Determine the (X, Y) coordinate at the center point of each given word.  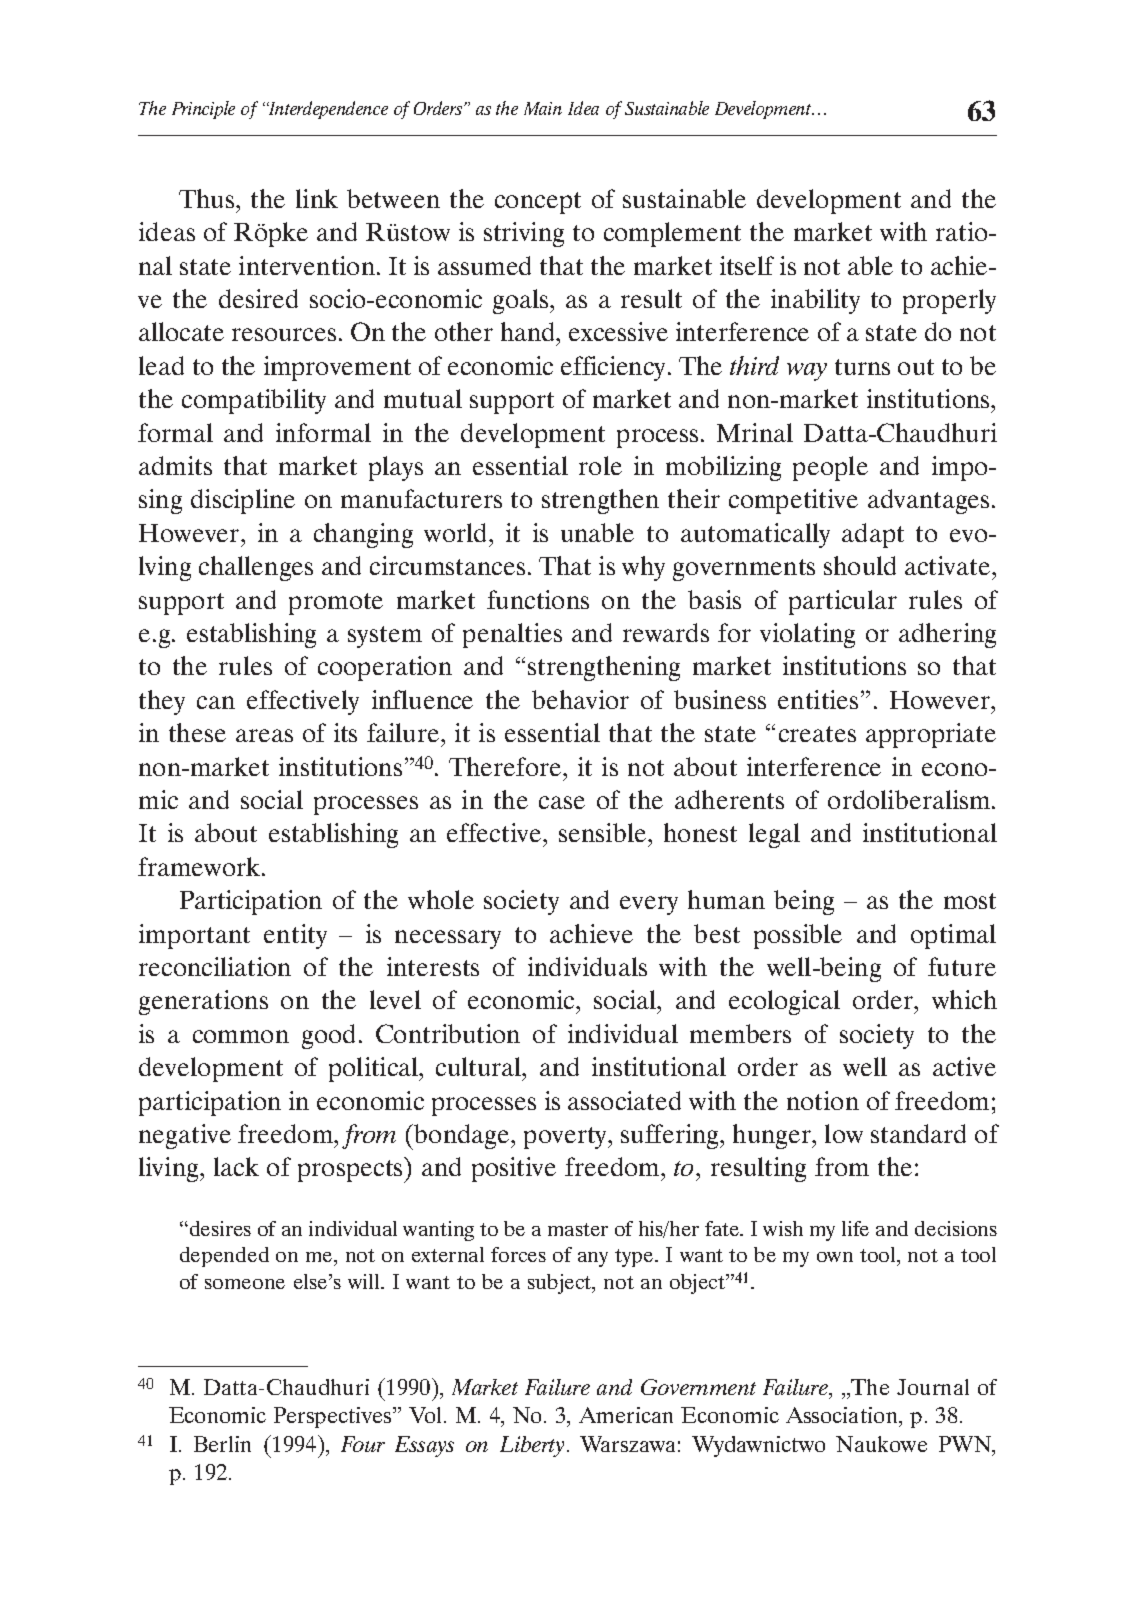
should (860, 565)
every (649, 905)
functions (538, 599)
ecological (784, 1002)
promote (336, 604)
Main (543, 108)
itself (747, 265)
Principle (203, 110)
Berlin (222, 1444)
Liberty (532, 1446)
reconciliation (215, 966)
